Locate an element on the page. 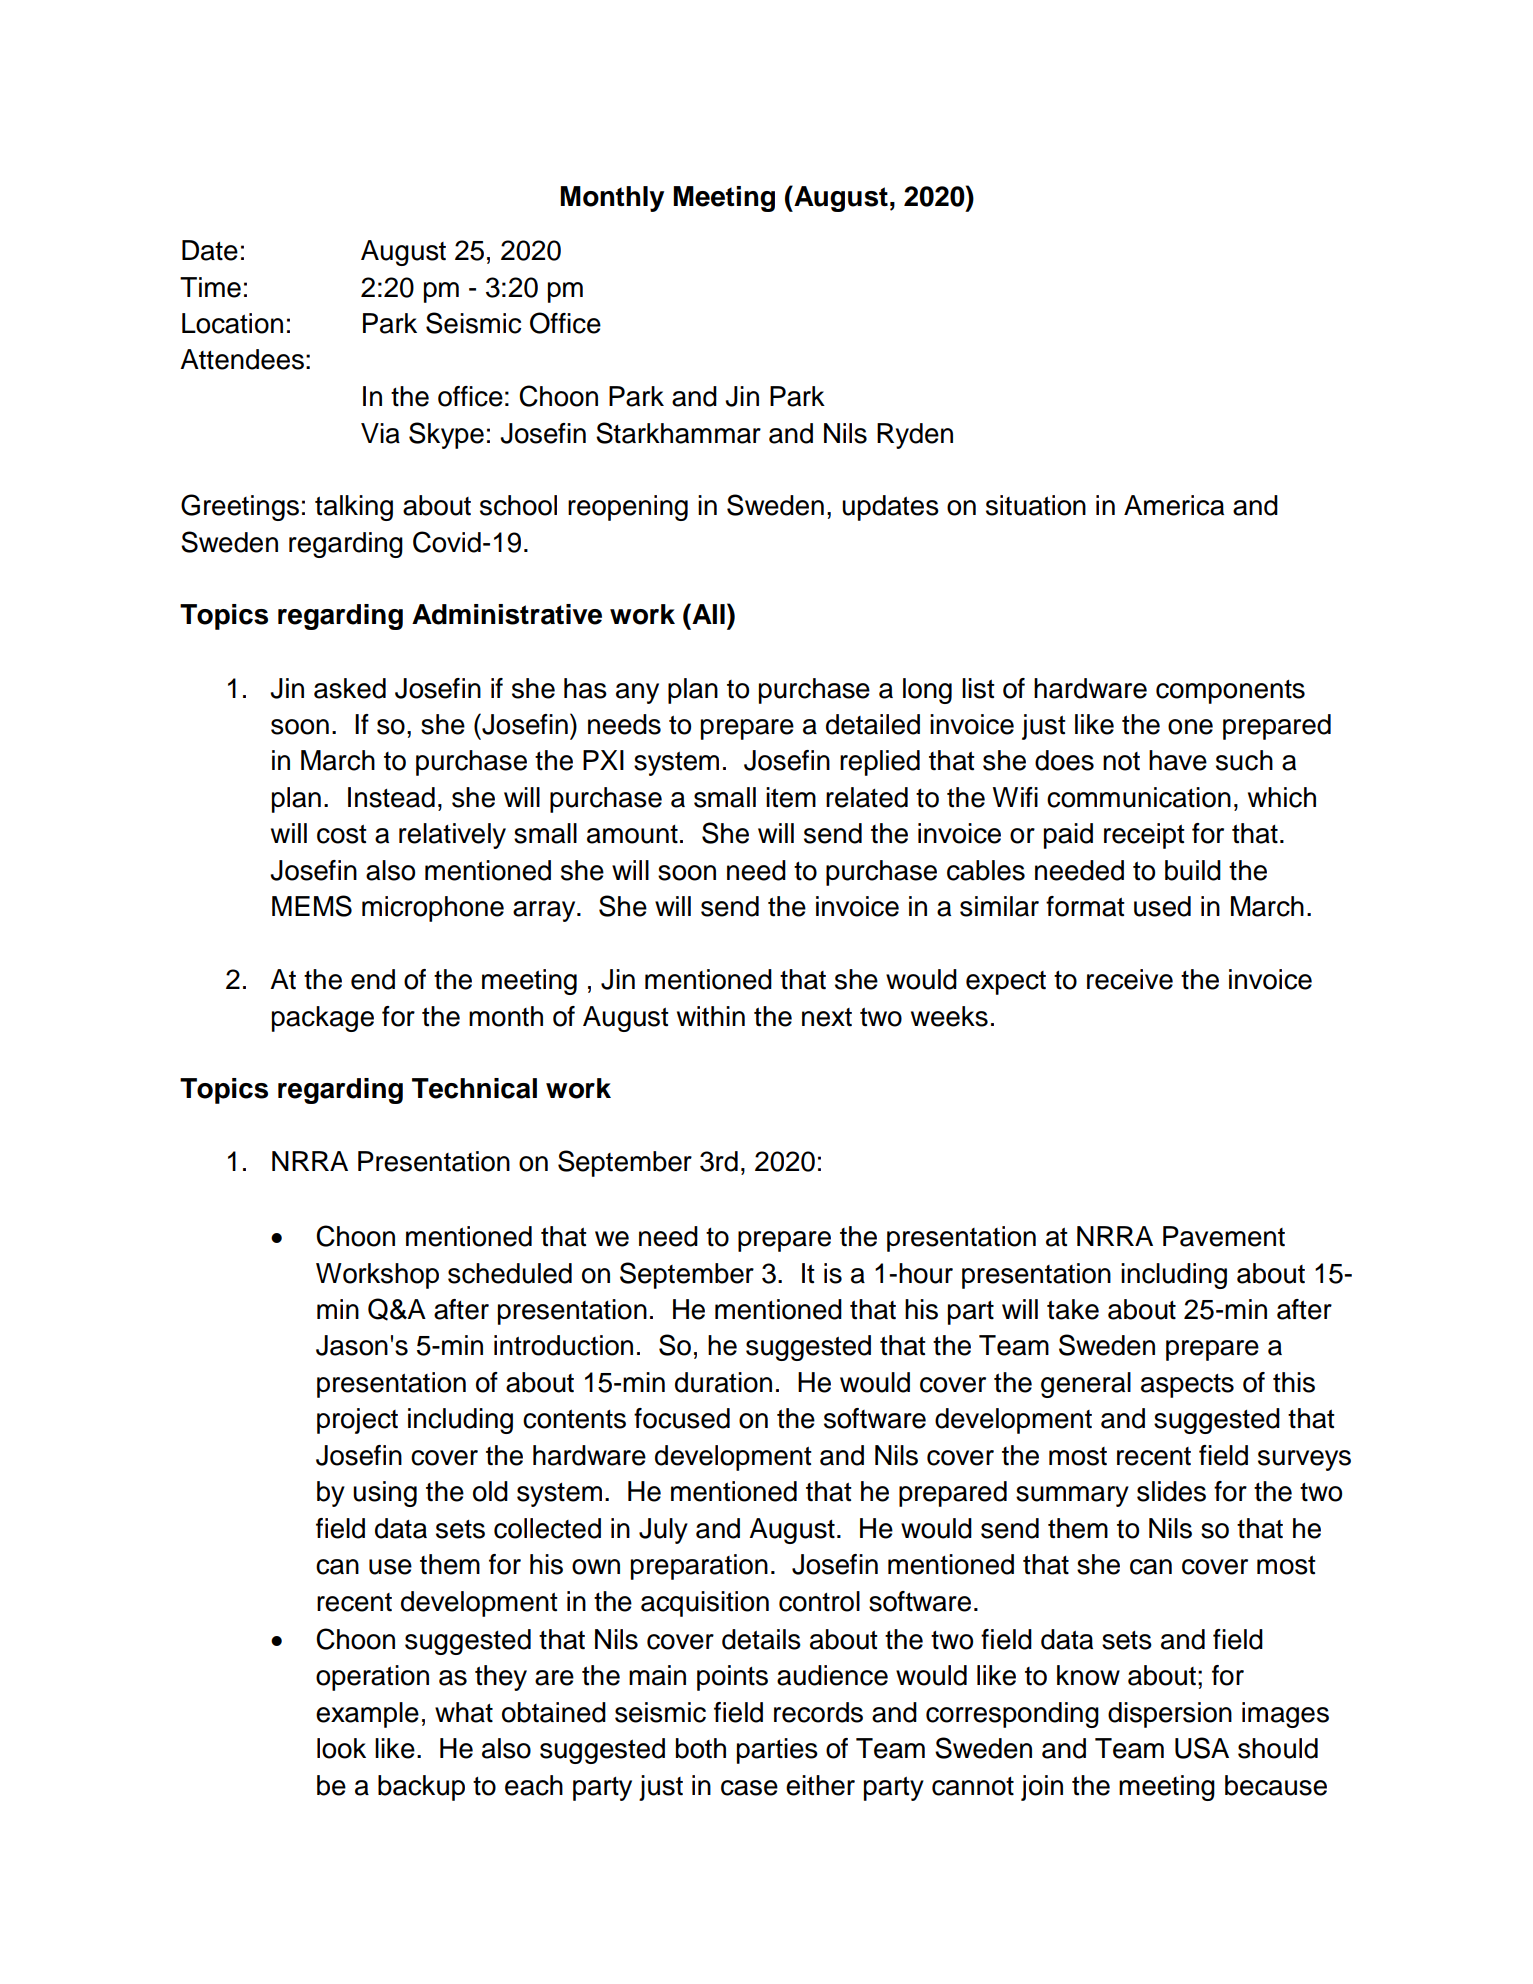 This image has width=1533, height=1984. duration is located at coordinates (723, 1382).
